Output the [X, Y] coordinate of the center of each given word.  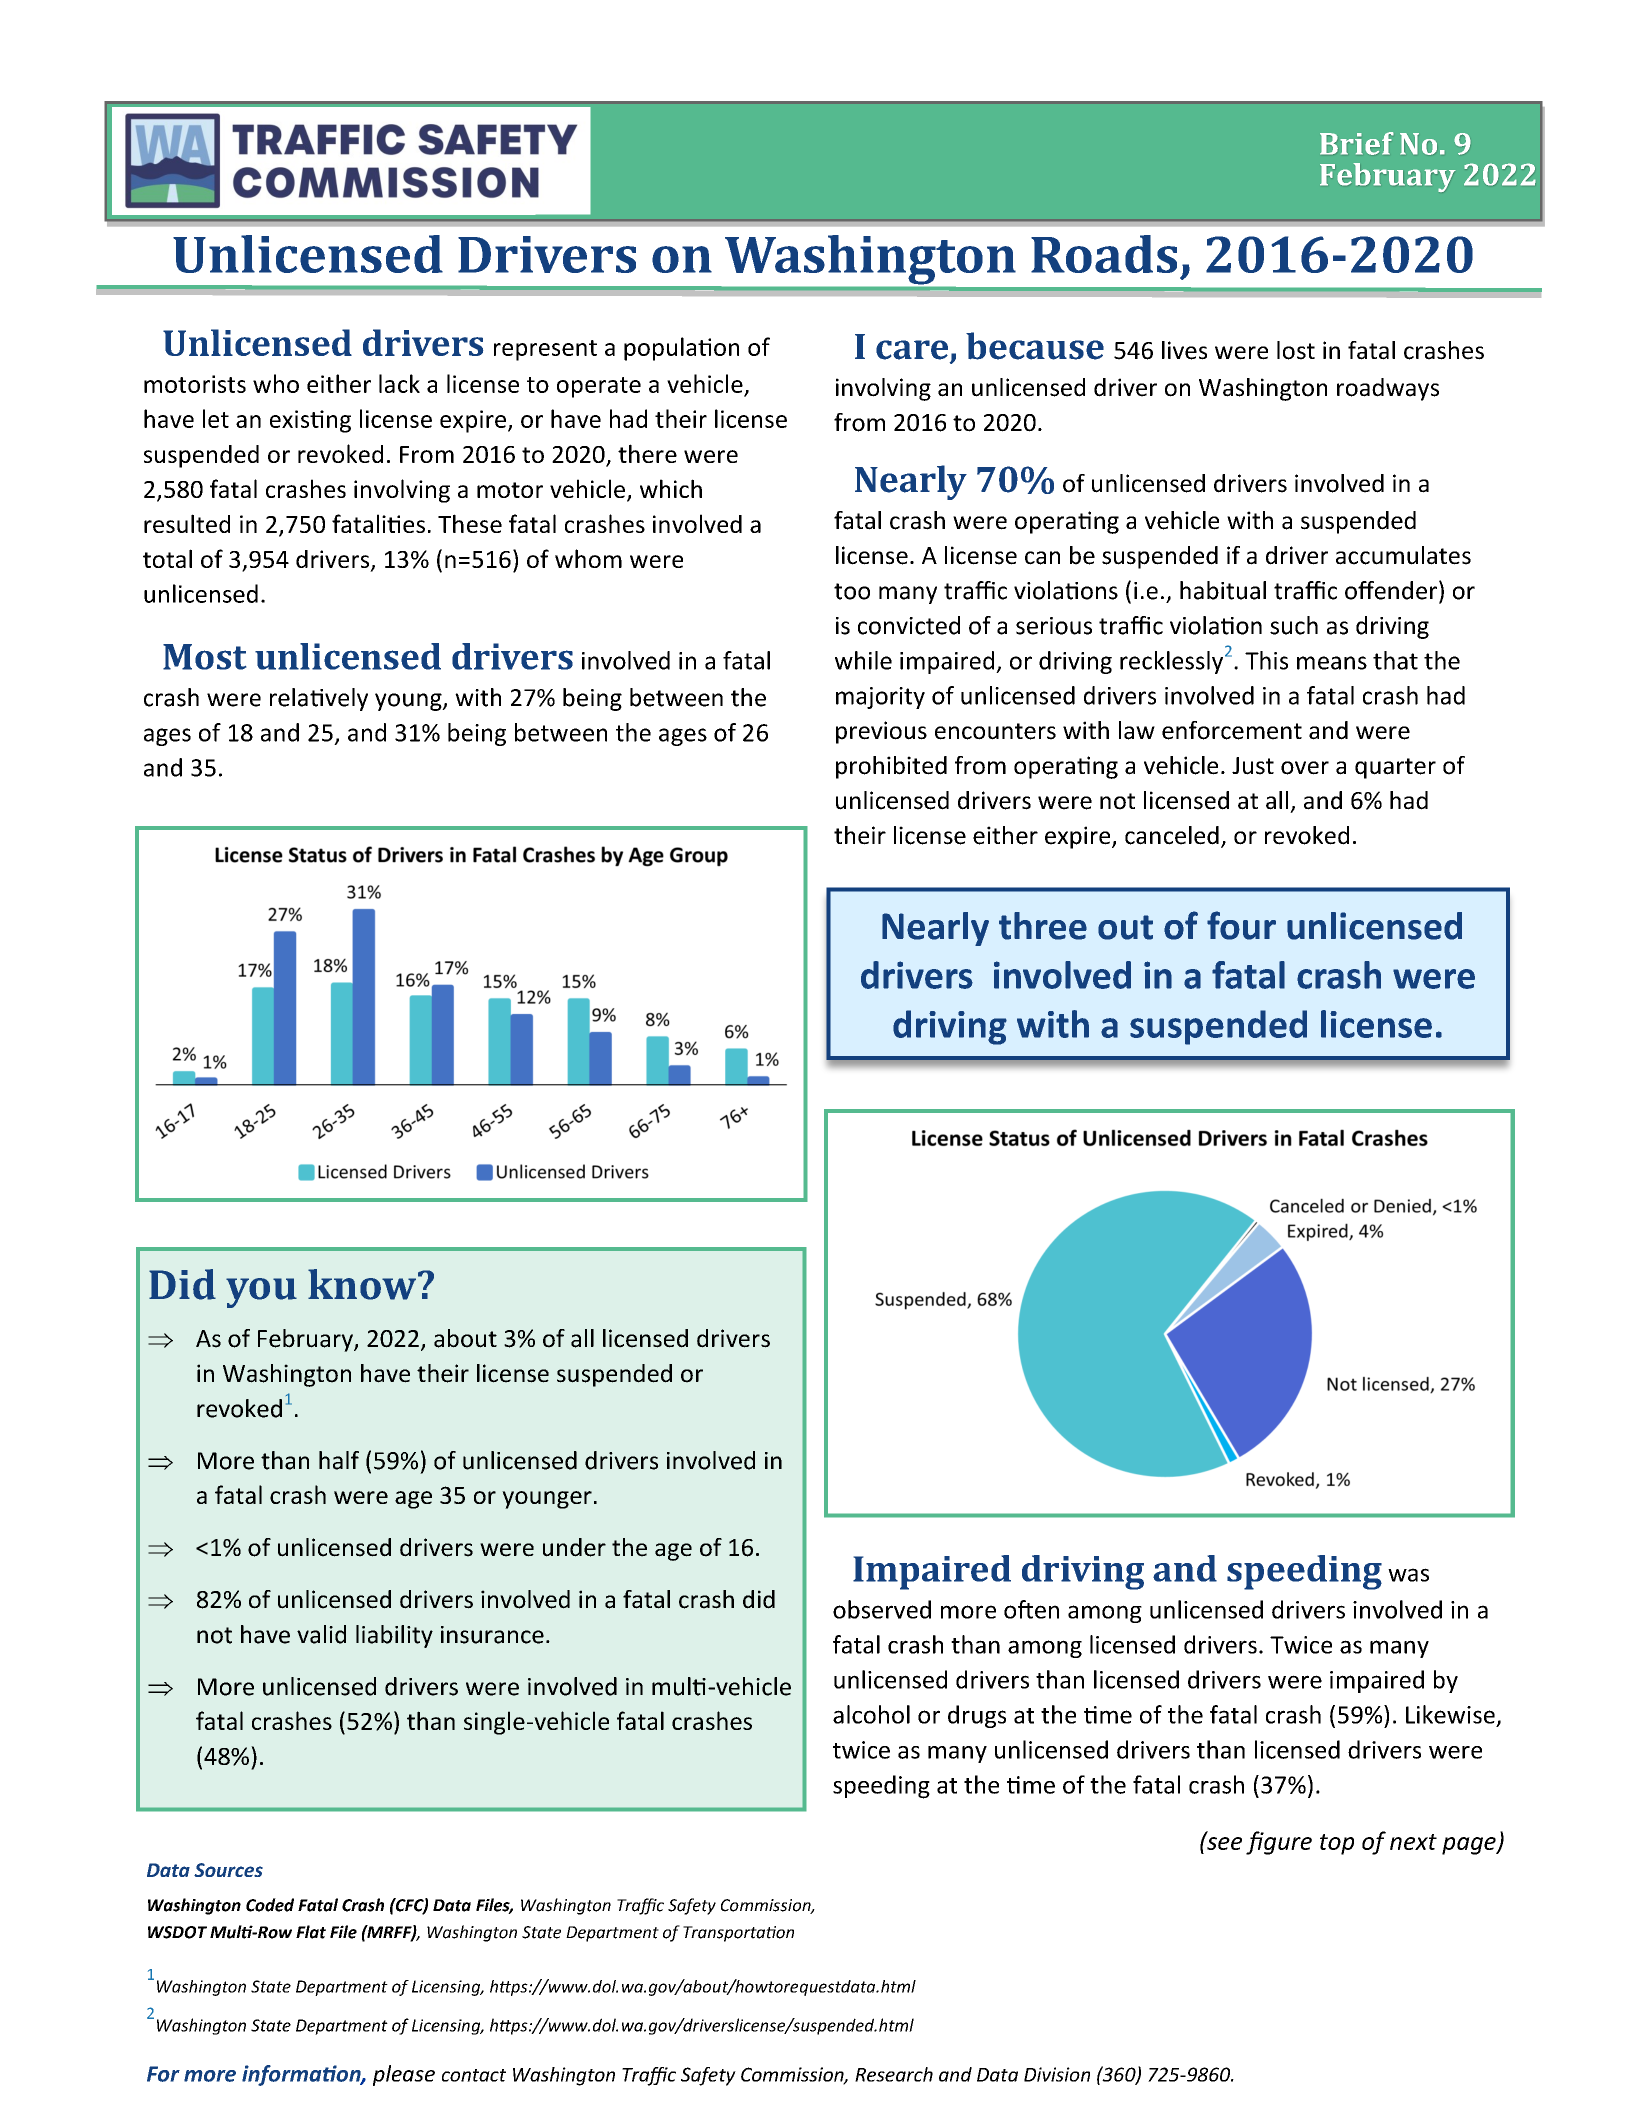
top [1337, 1844]
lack [399, 383]
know [363, 1284]
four [1241, 925]
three [1043, 926]
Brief [1356, 143]
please [404, 2075]
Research [894, 2074]
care [912, 350]
